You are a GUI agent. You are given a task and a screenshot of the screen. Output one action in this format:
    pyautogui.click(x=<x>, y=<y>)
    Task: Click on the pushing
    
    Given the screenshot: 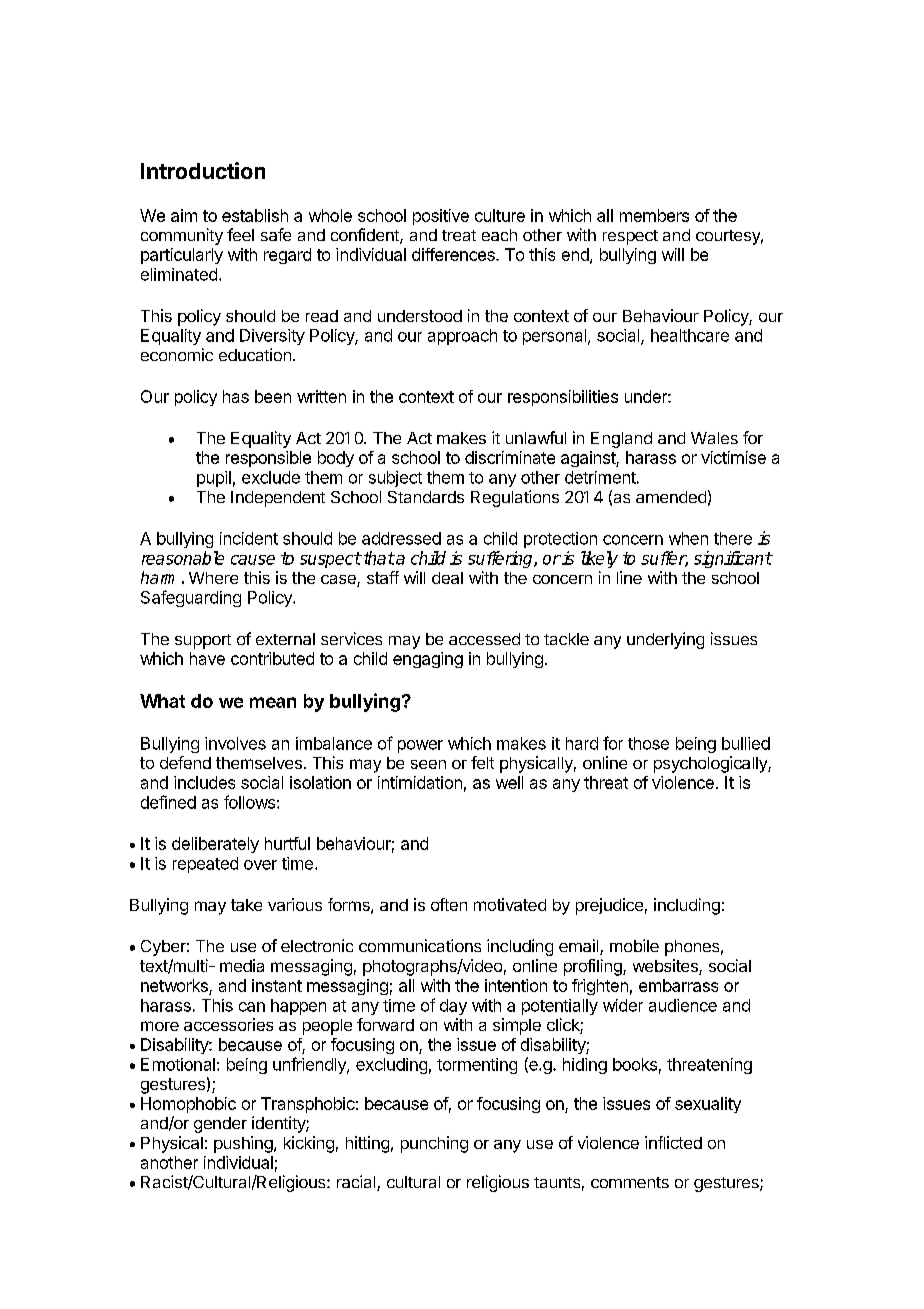 What is the action you would take?
    pyautogui.click(x=243, y=1144)
